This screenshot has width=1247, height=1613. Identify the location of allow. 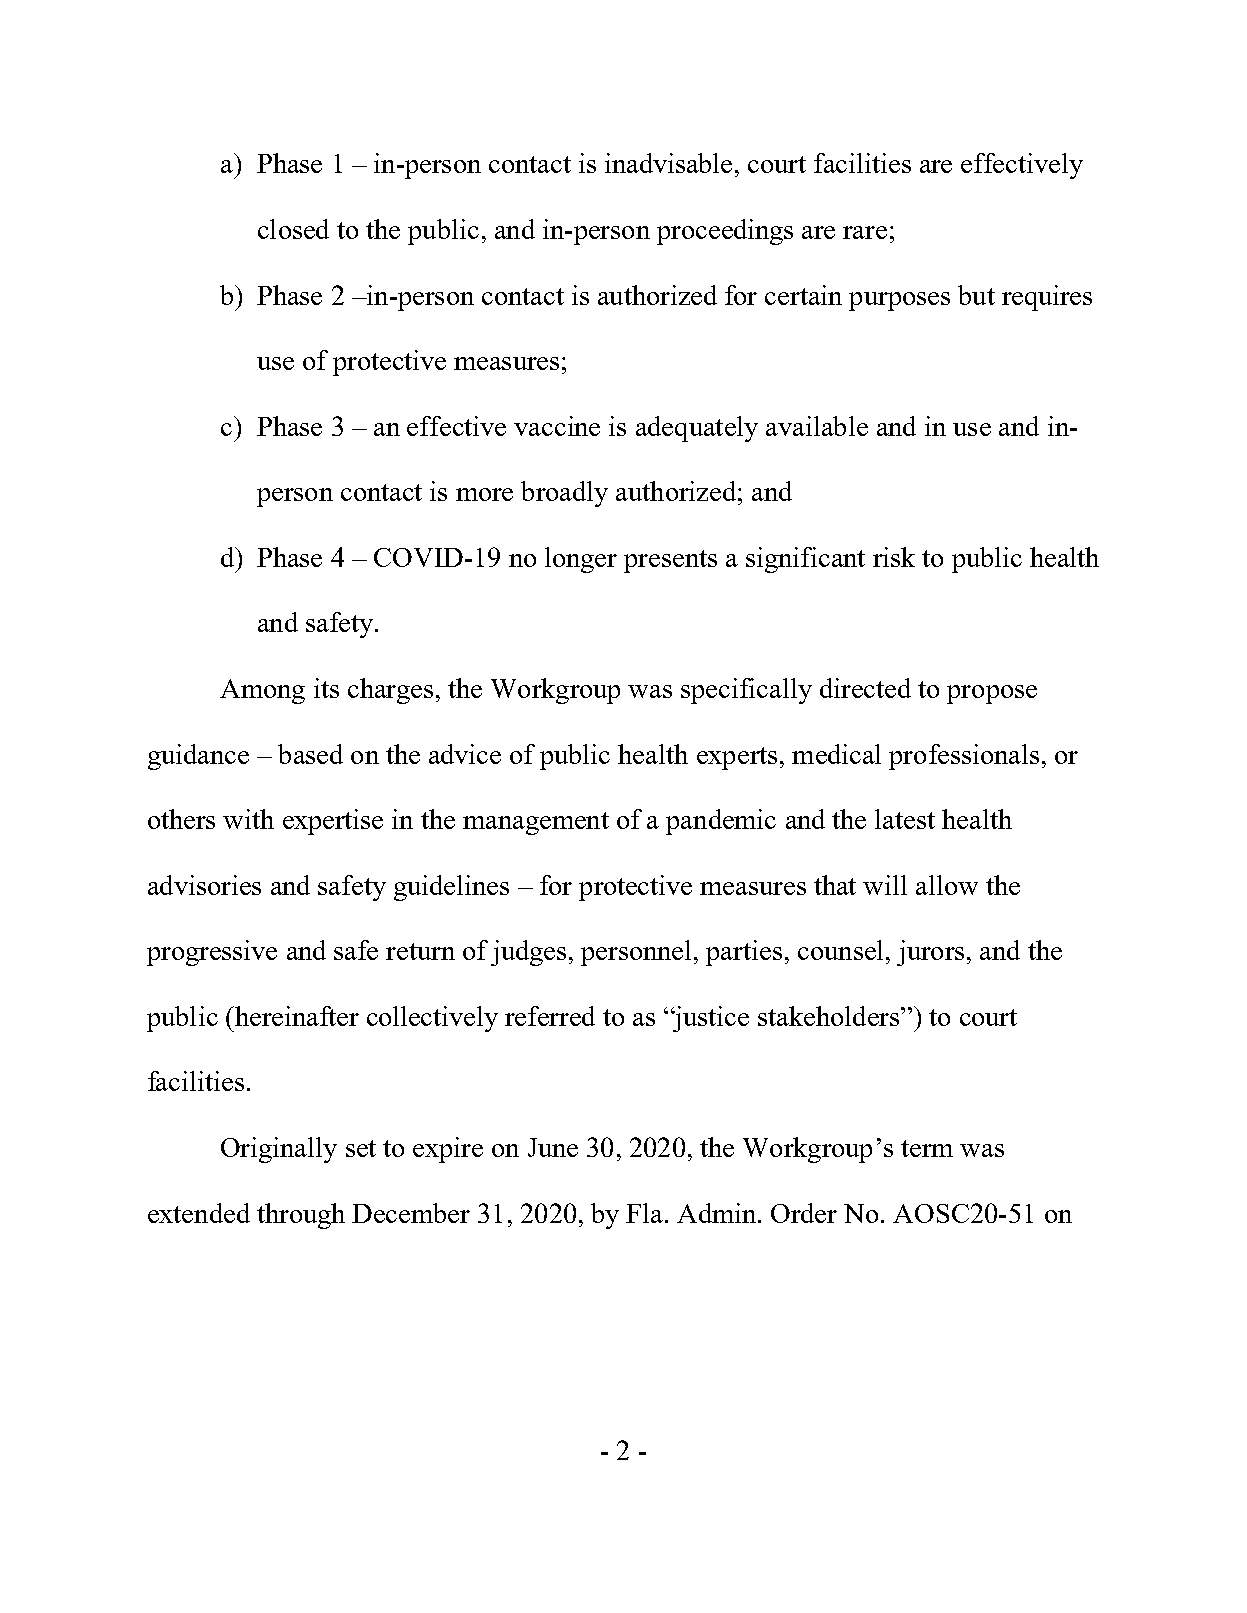
(947, 885).
